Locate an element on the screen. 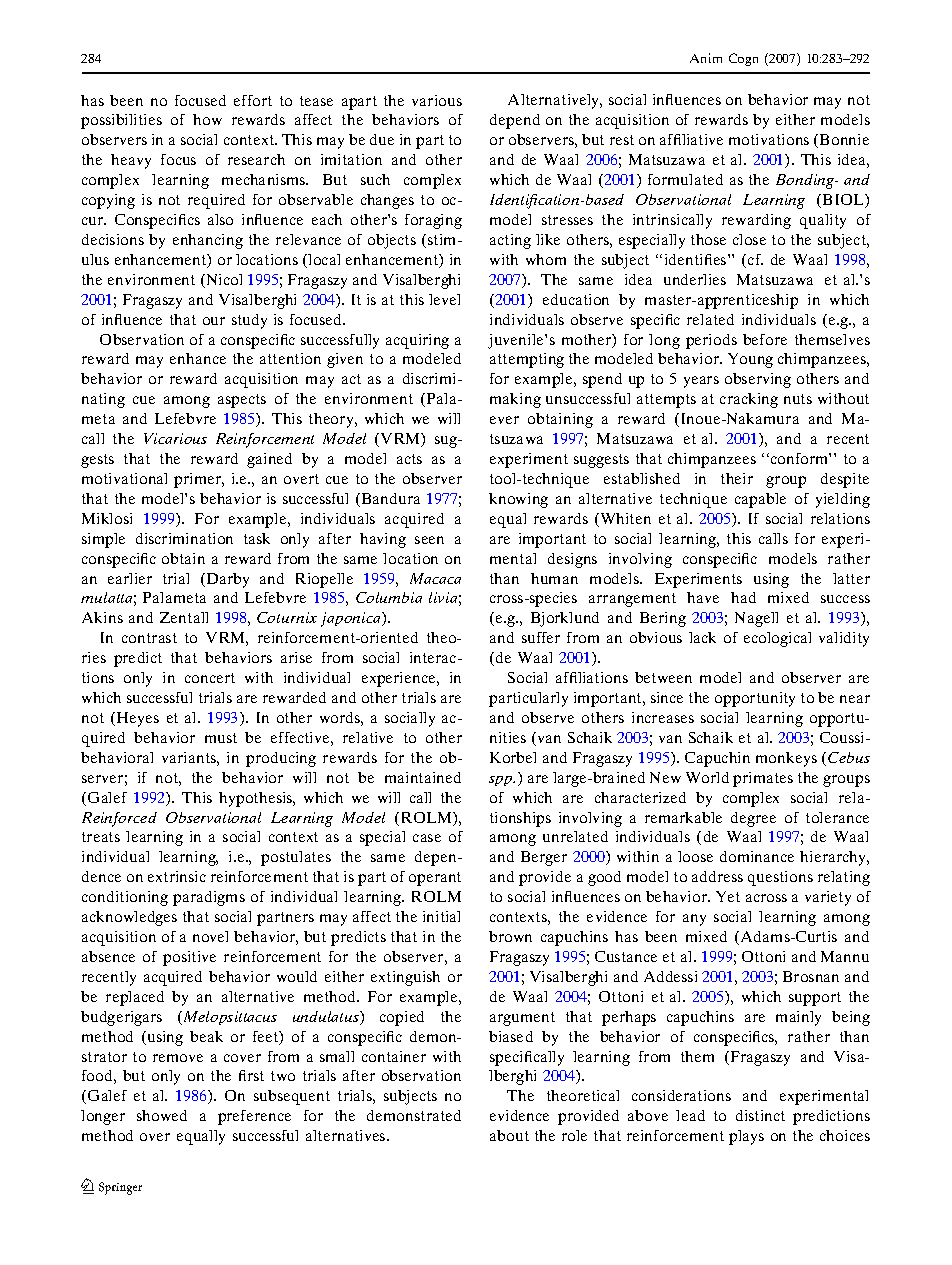 This screenshot has width=952, height=1265. various is located at coordinates (437, 100).
